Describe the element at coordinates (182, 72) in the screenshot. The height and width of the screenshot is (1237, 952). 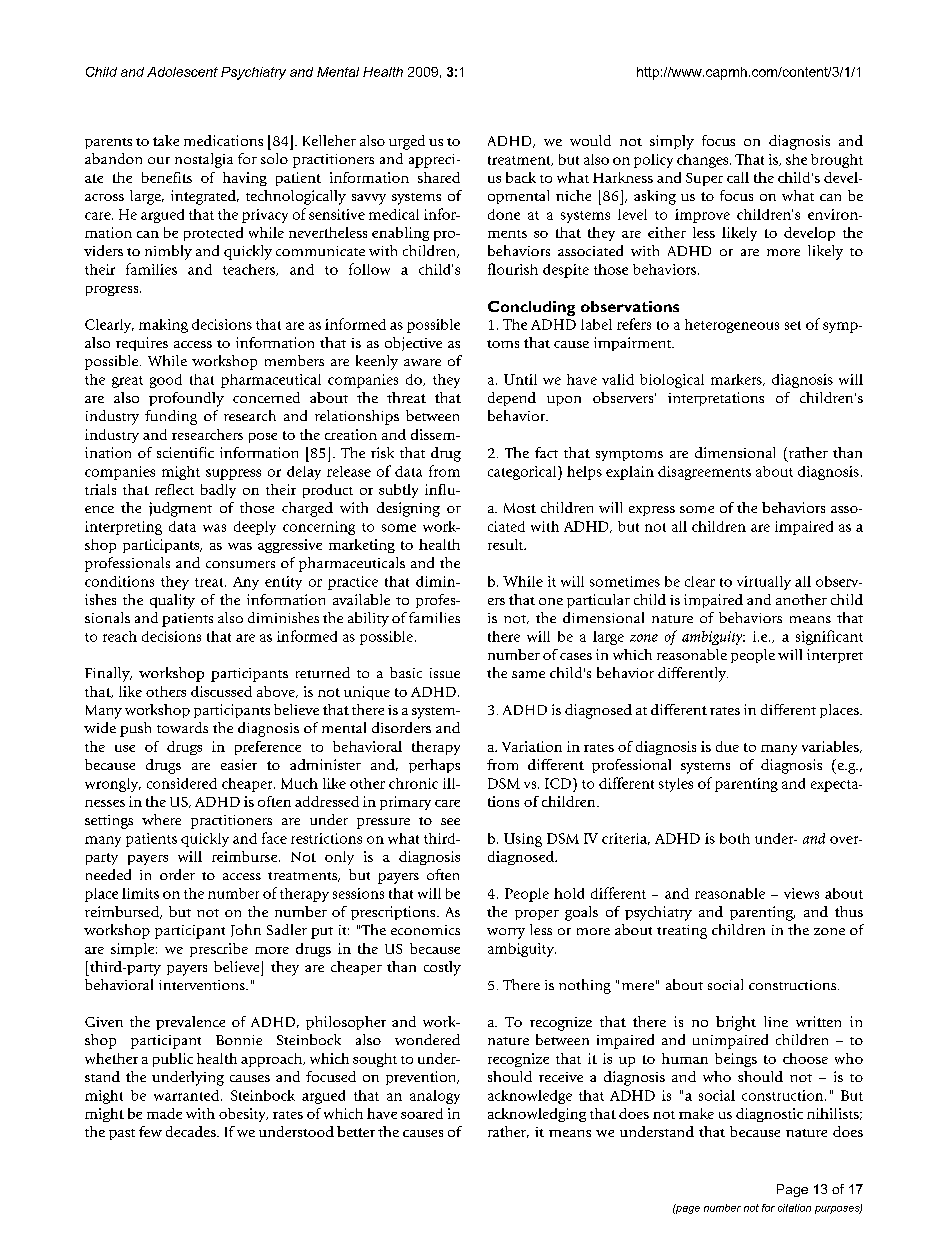
I see `Adolescent` at that location.
